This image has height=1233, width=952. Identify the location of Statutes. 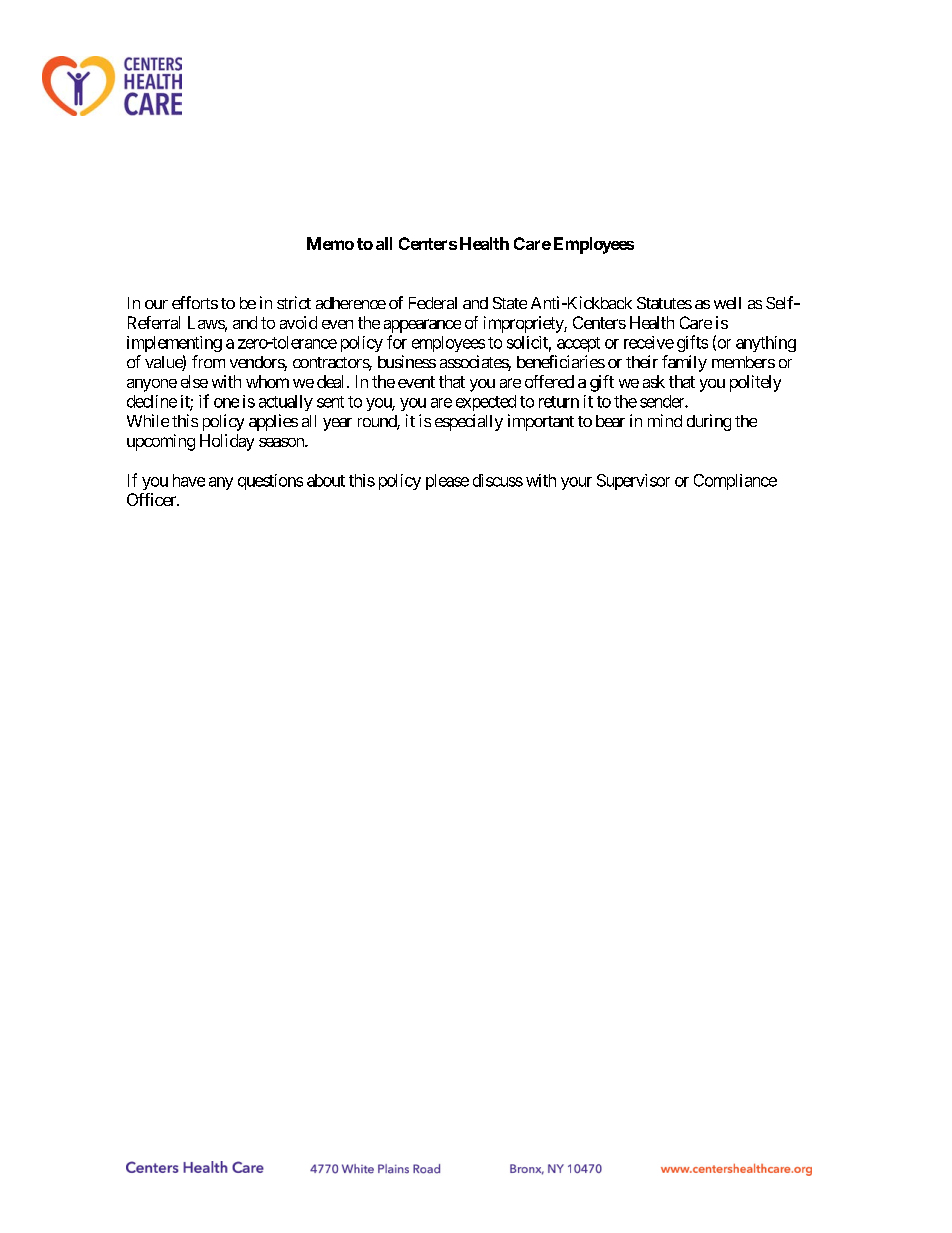
(664, 303).
